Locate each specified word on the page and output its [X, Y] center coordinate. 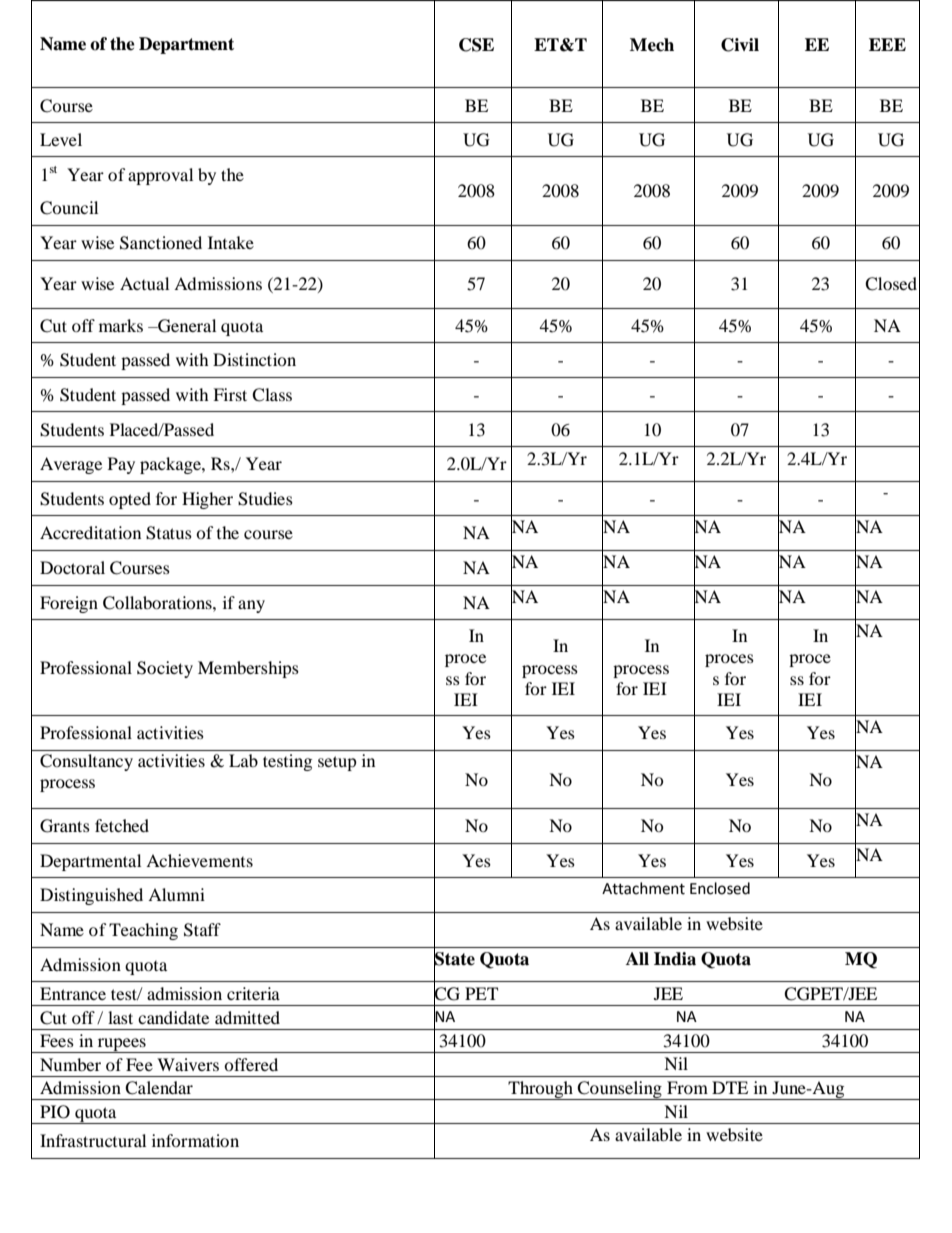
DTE [730, 1087]
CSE [476, 45]
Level [61, 139]
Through [540, 1090]
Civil [740, 45]
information [195, 1140]
